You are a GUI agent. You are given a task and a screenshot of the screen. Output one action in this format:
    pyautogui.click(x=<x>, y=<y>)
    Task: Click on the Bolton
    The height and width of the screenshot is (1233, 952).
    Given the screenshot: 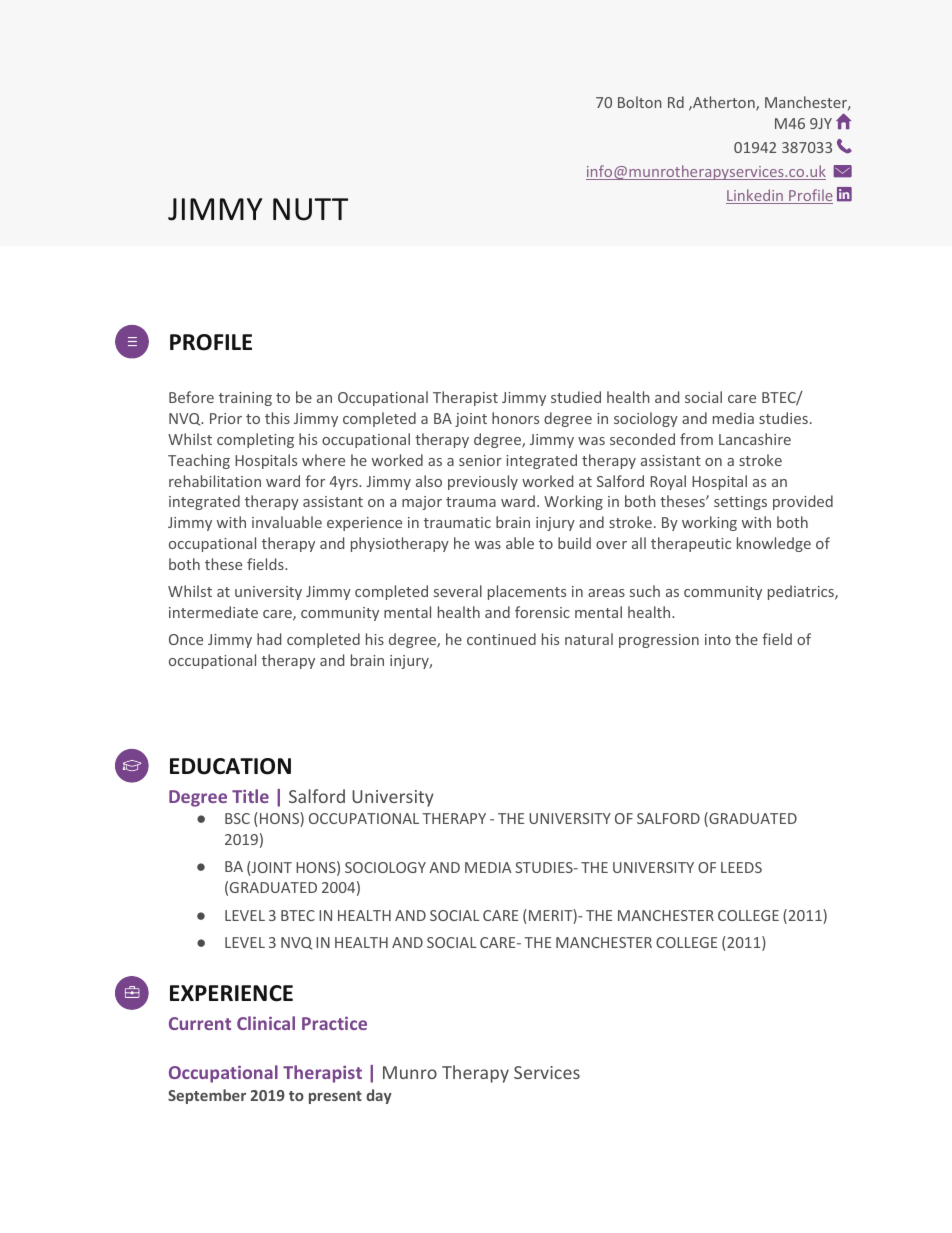 What is the action you would take?
    pyautogui.click(x=640, y=102)
